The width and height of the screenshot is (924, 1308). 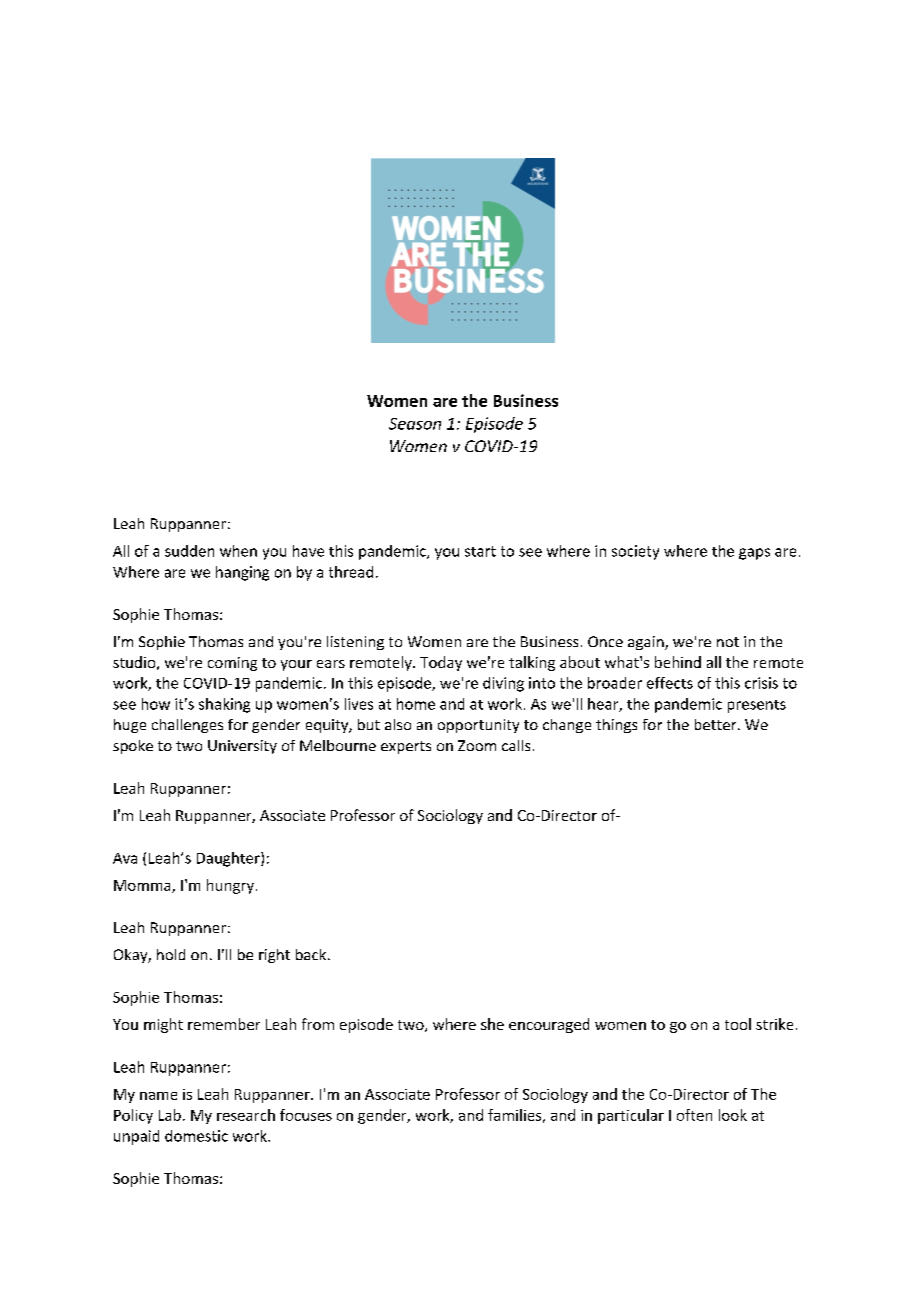 I want to click on hold, so click(x=171, y=954).
